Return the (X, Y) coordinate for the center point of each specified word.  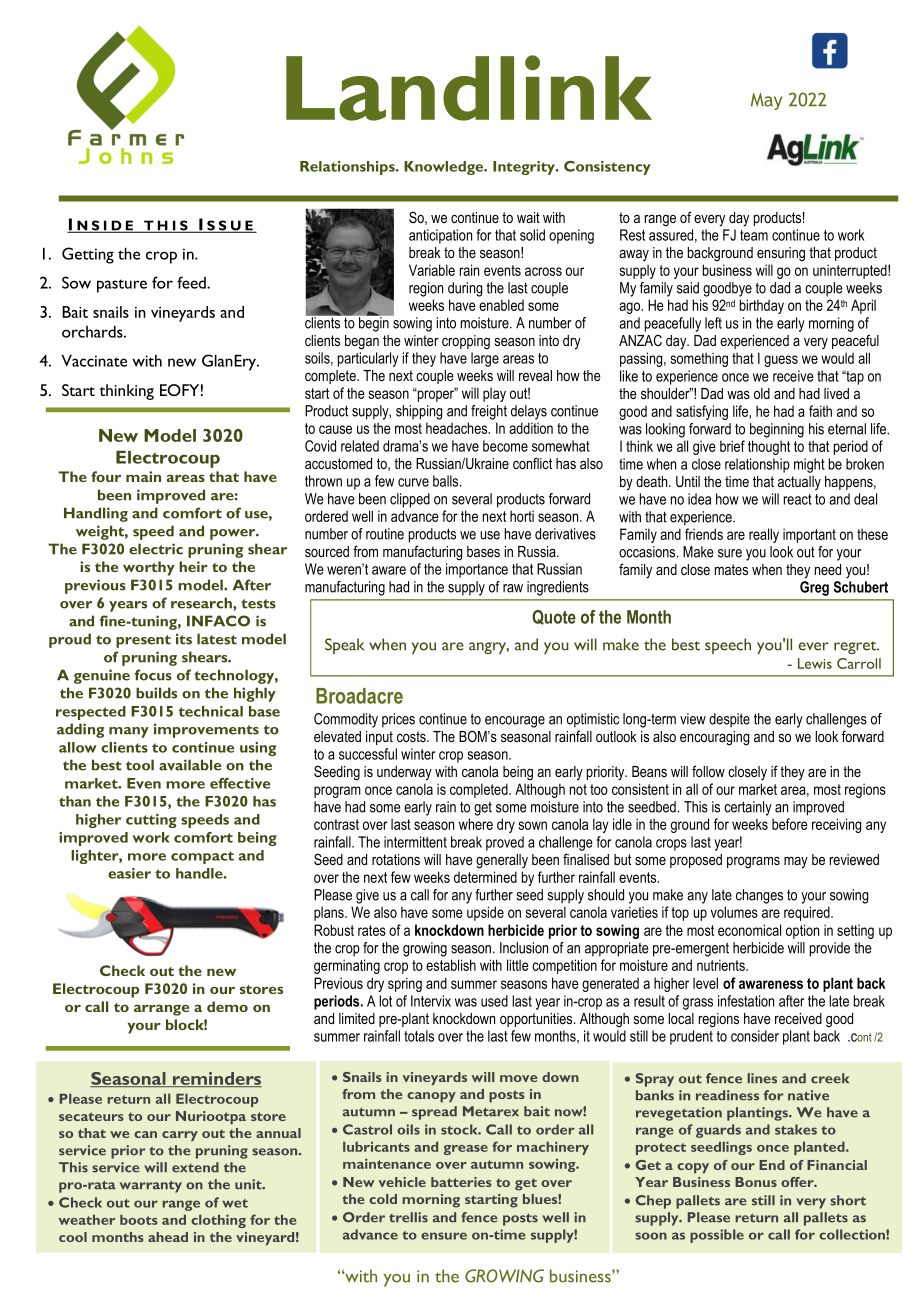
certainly (748, 808)
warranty (151, 1186)
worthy (149, 568)
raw (513, 588)
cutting (151, 821)
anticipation (440, 236)
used (494, 1001)
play (494, 394)
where (476, 824)
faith (820, 411)
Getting (88, 255)
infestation (746, 1001)
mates (731, 569)
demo (227, 1006)
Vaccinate (94, 360)
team (754, 235)
